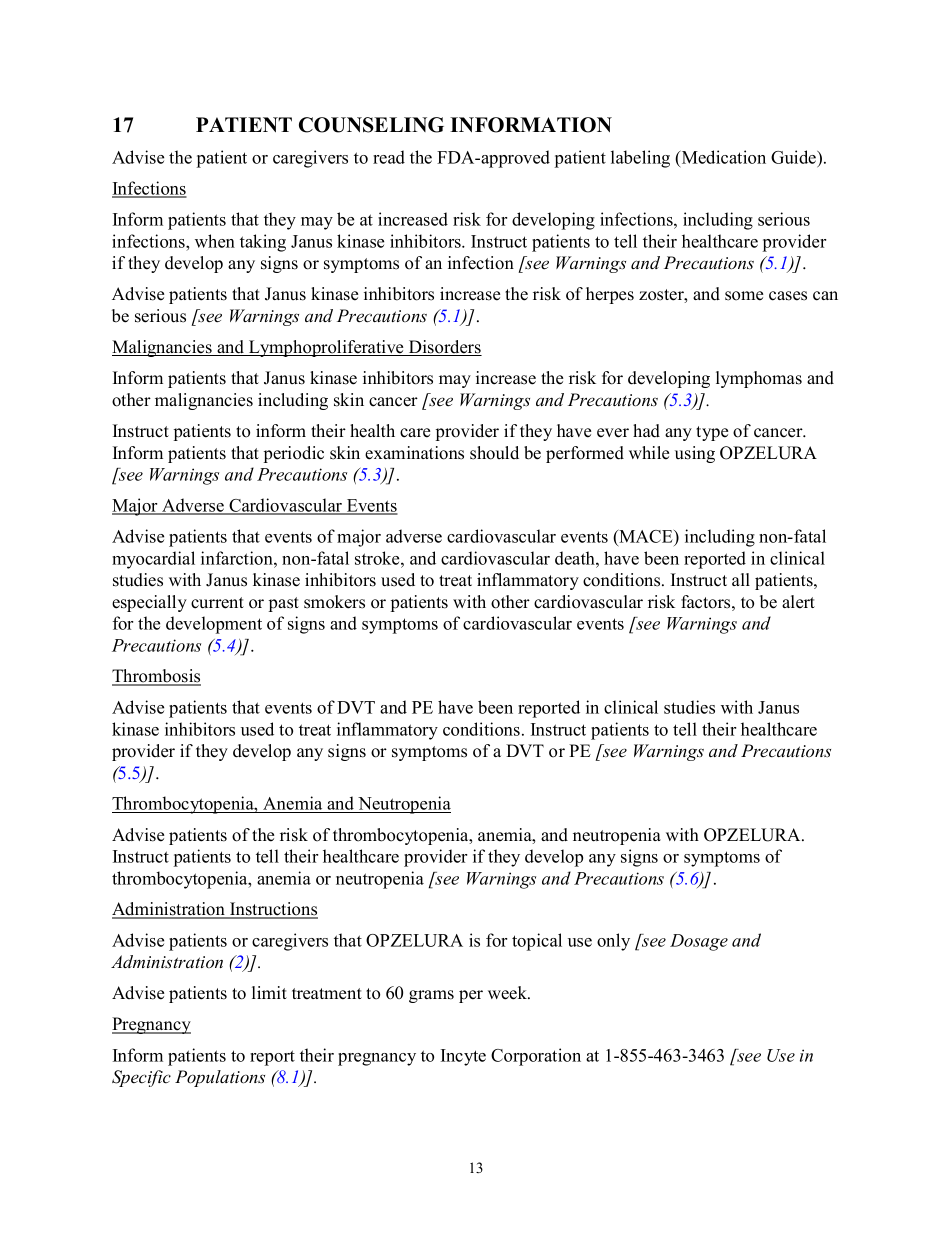 The height and width of the screenshot is (1233, 952). What do you see at coordinates (215, 241) in the screenshot?
I see `when` at bounding box center [215, 241].
